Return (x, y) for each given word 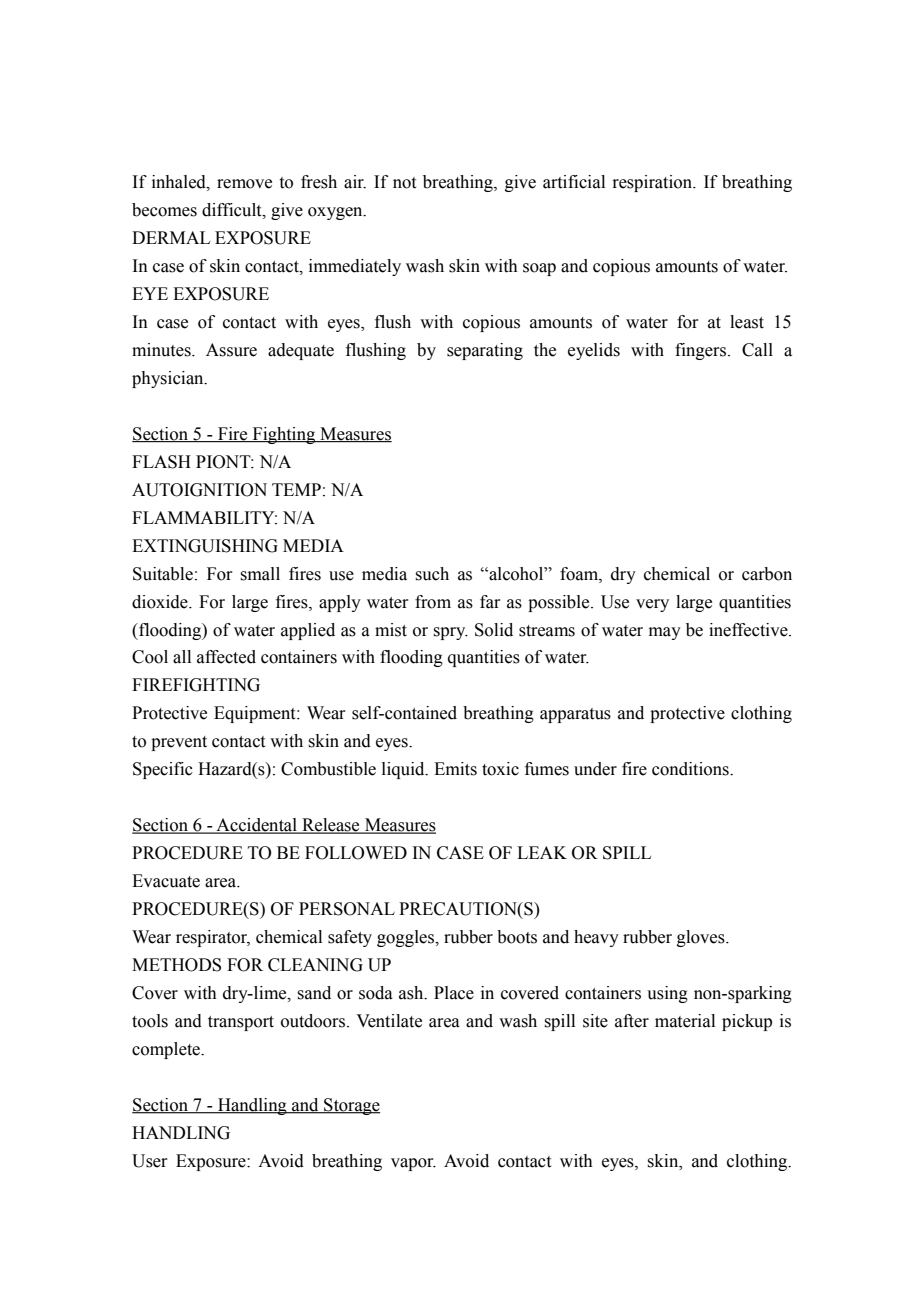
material (685, 1021)
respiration (653, 183)
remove (244, 184)
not (404, 183)
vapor (413, 1164)
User (150, 1161)
